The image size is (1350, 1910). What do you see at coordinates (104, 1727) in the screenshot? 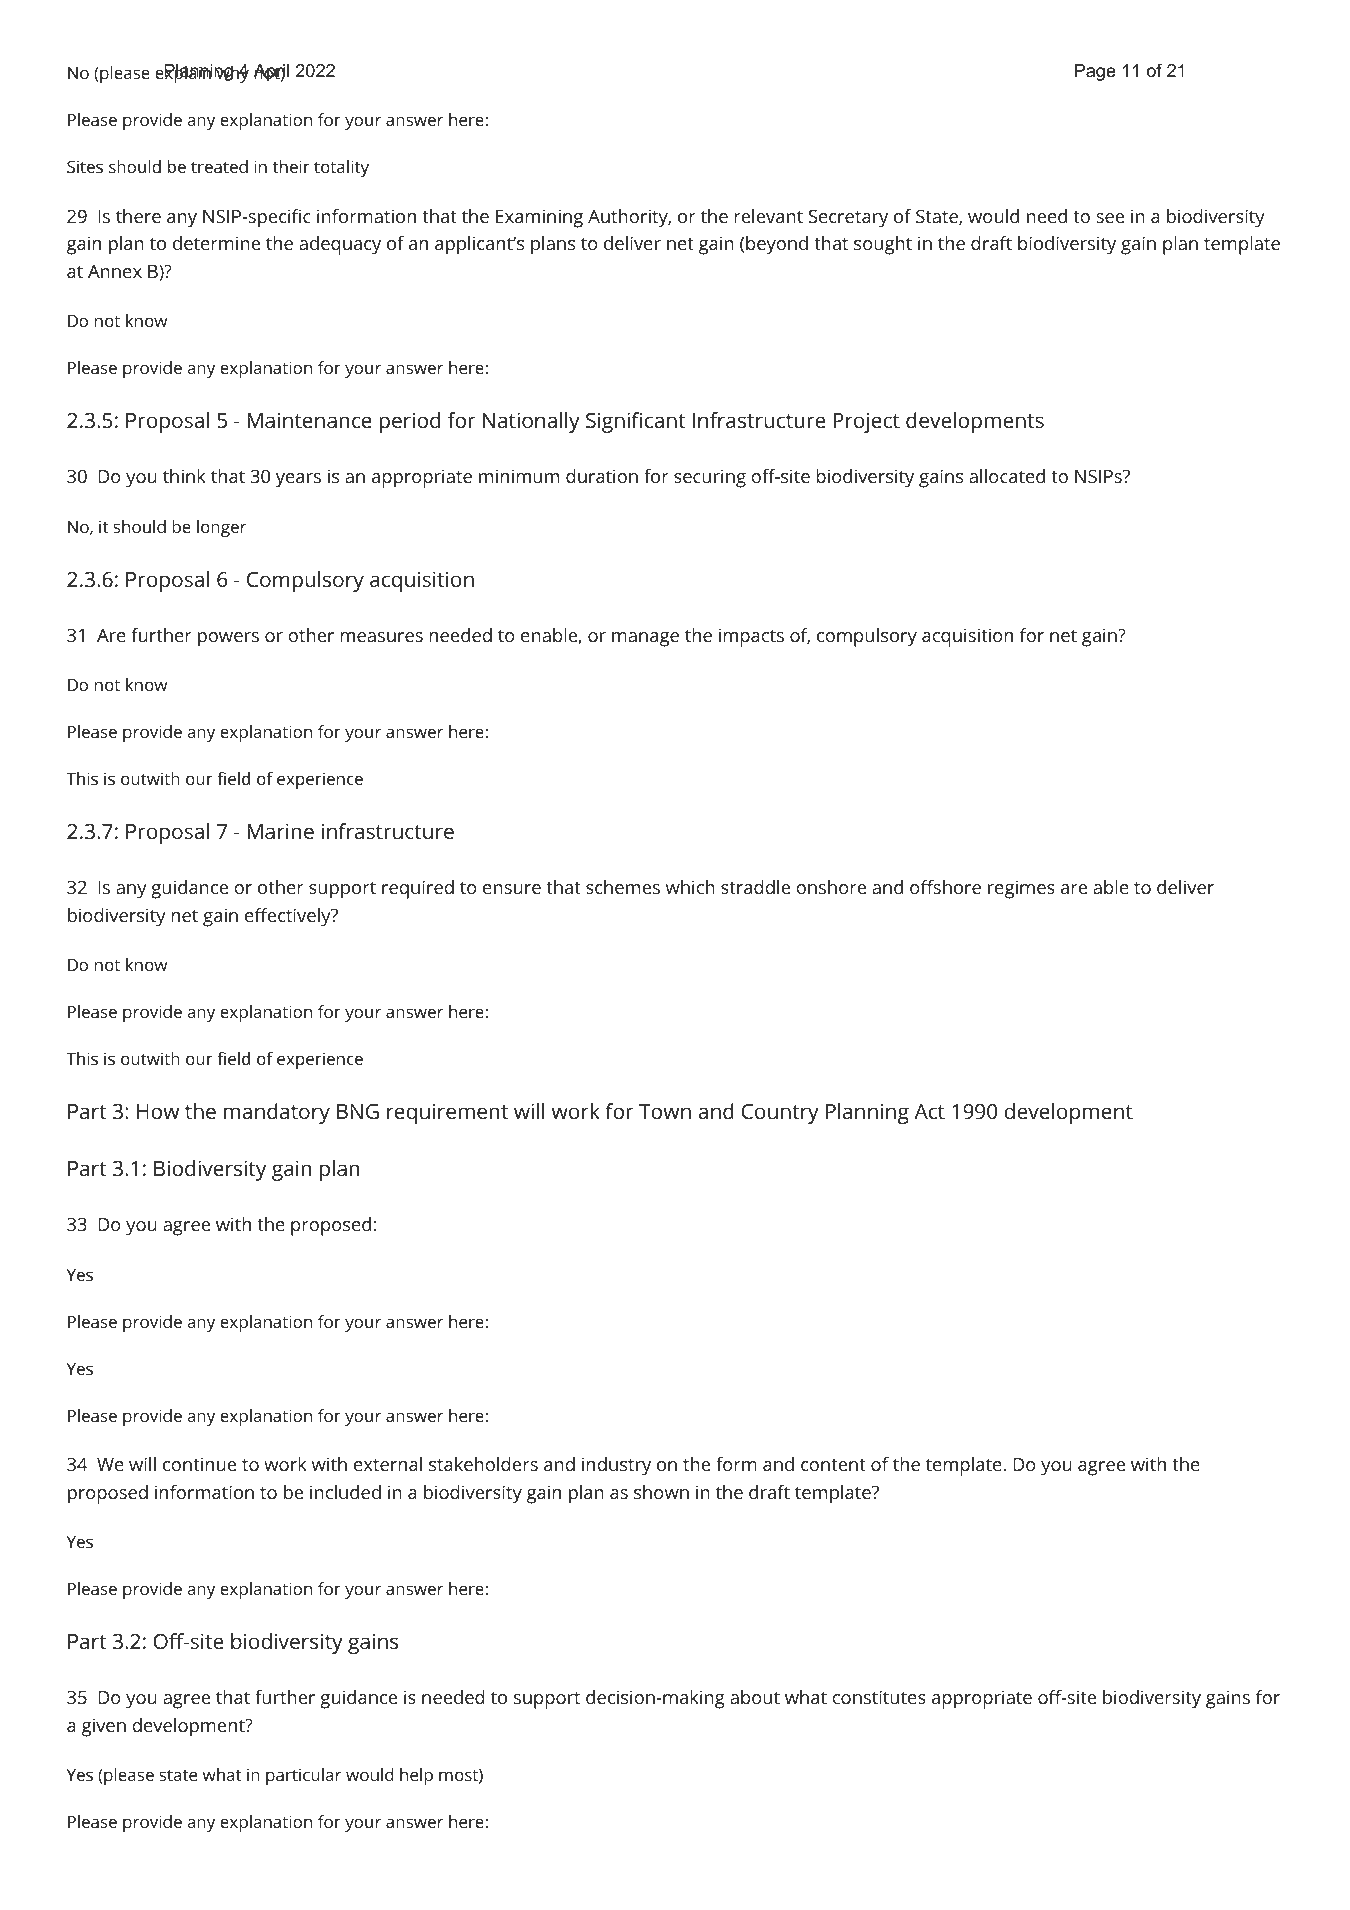
I see `given` at bounding box center [104, 1727].
